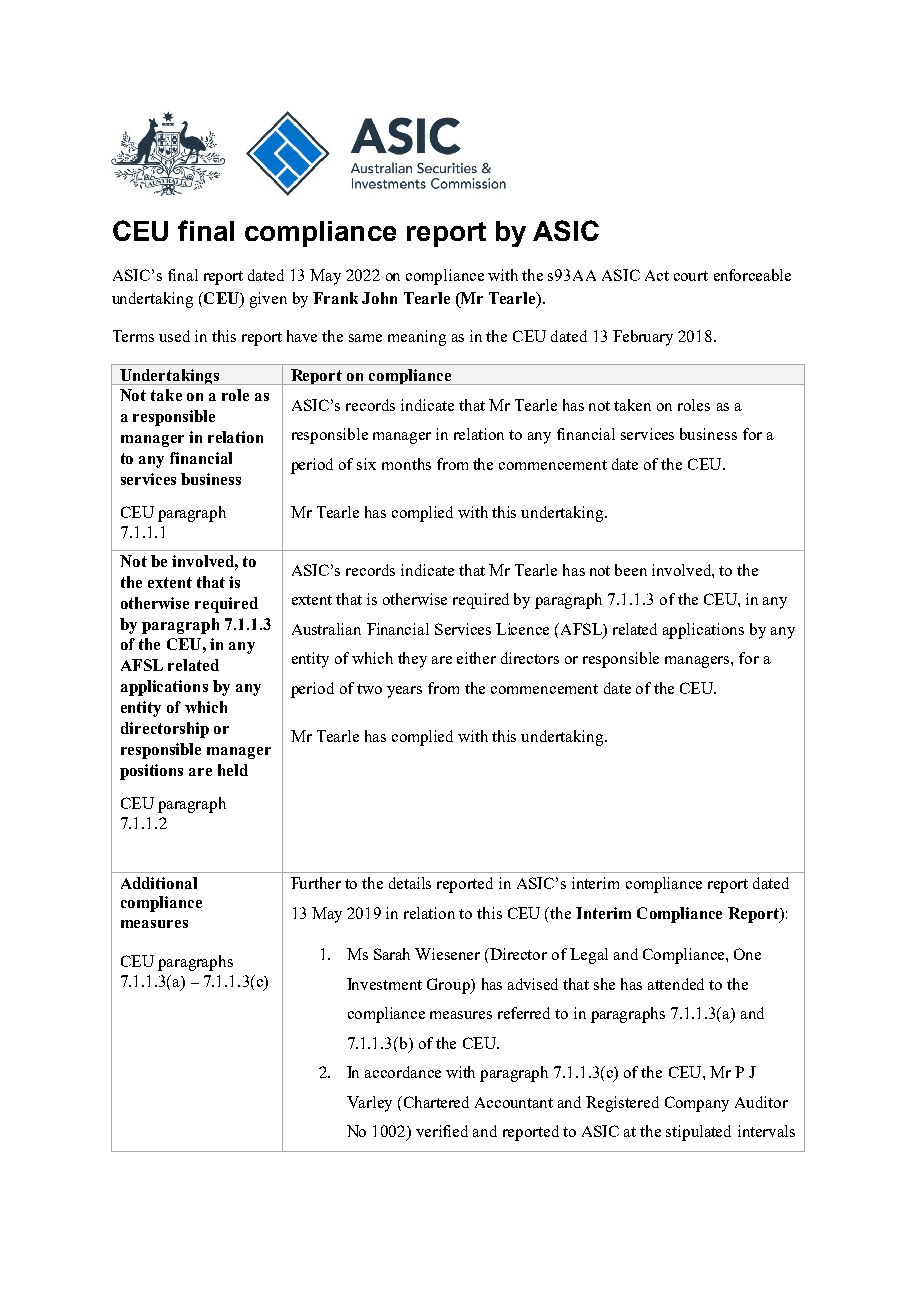  I want to click on six, so click(366, 464).
